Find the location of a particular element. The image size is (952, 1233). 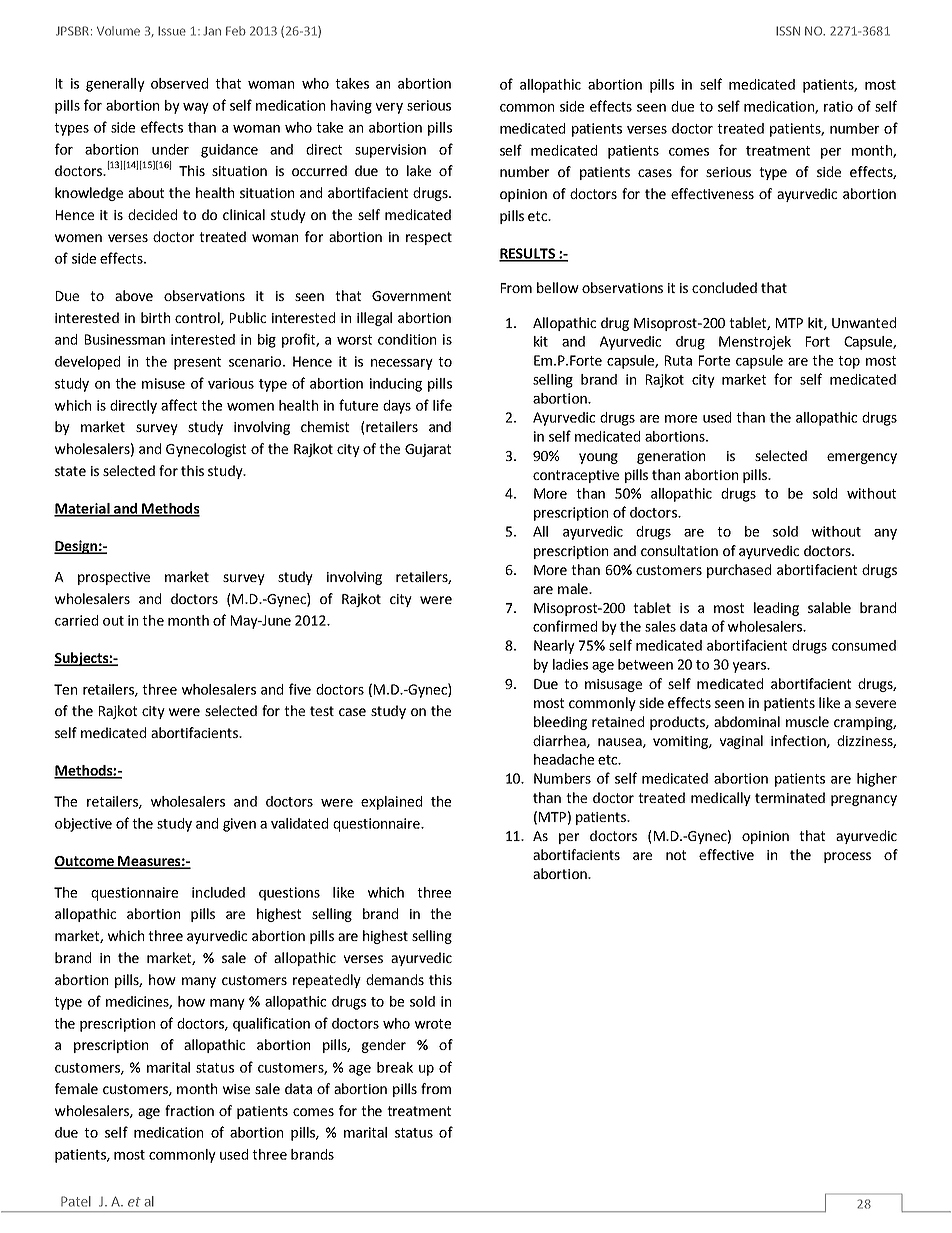

affect is located at coordinates (179, 405).
